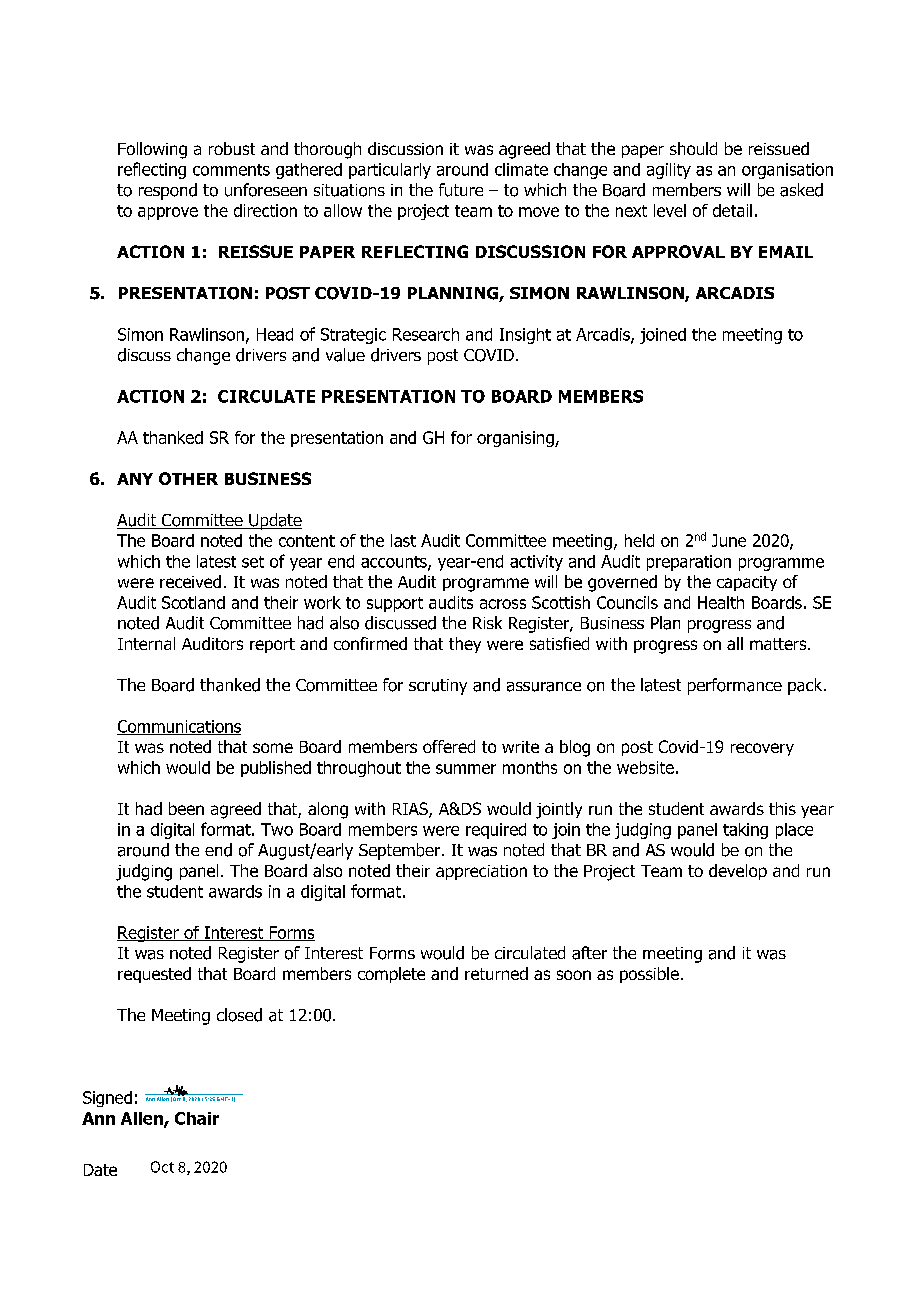 This screenshot has height=1308, width=924. Describe the element at coordinates (465, 645) in the screenshot. I see `they` at that location.
